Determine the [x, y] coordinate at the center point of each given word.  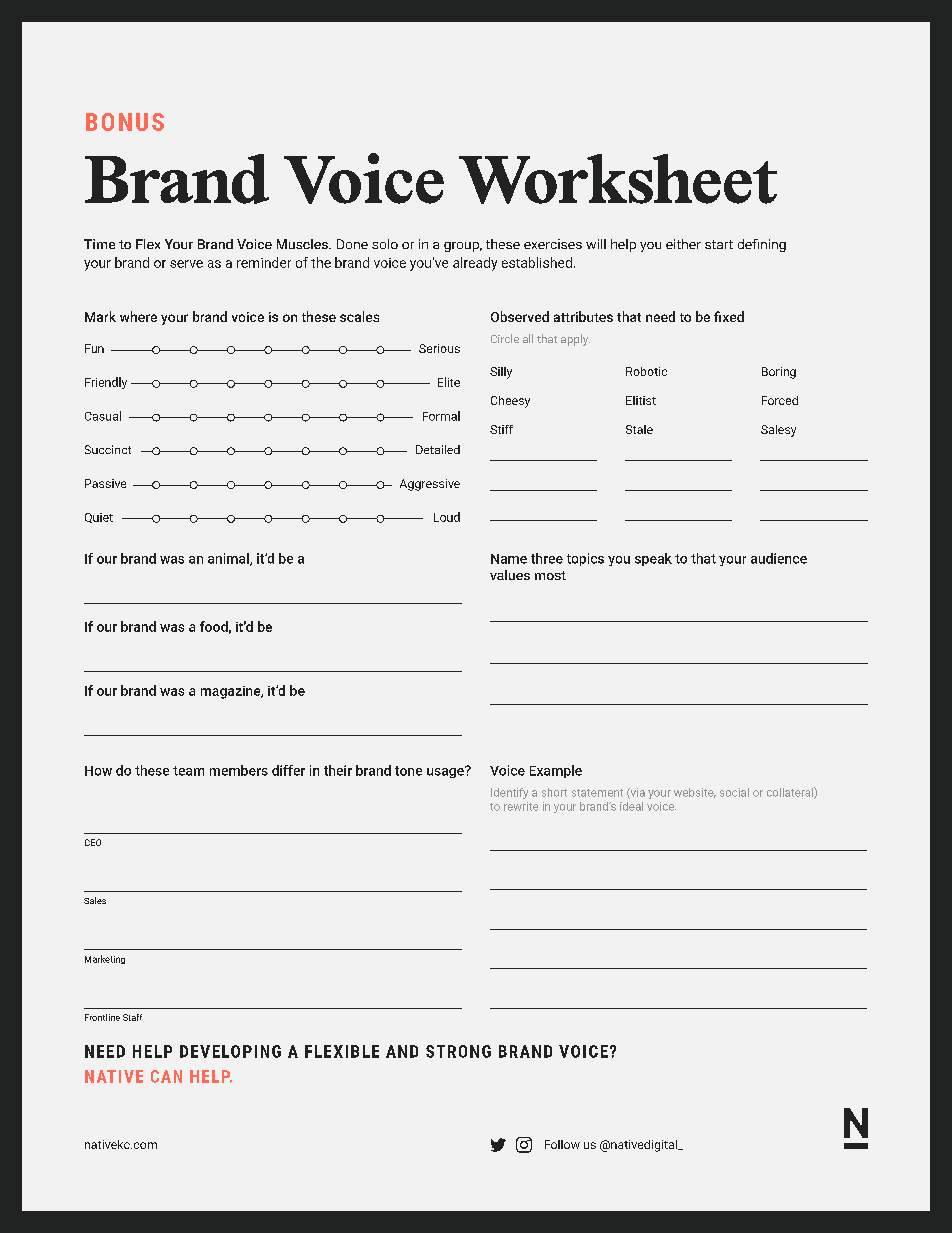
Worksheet [618, 179]
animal [229, 559]
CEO [93, 842]
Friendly [106, 383]
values [510, 575]
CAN [166, 1076]
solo [385, 244]
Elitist [641, 400]
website [695, 793]
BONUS [125, 122]
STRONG [458, 1051]
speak [653, 559]
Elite [449, 382]
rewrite [521, 806]
